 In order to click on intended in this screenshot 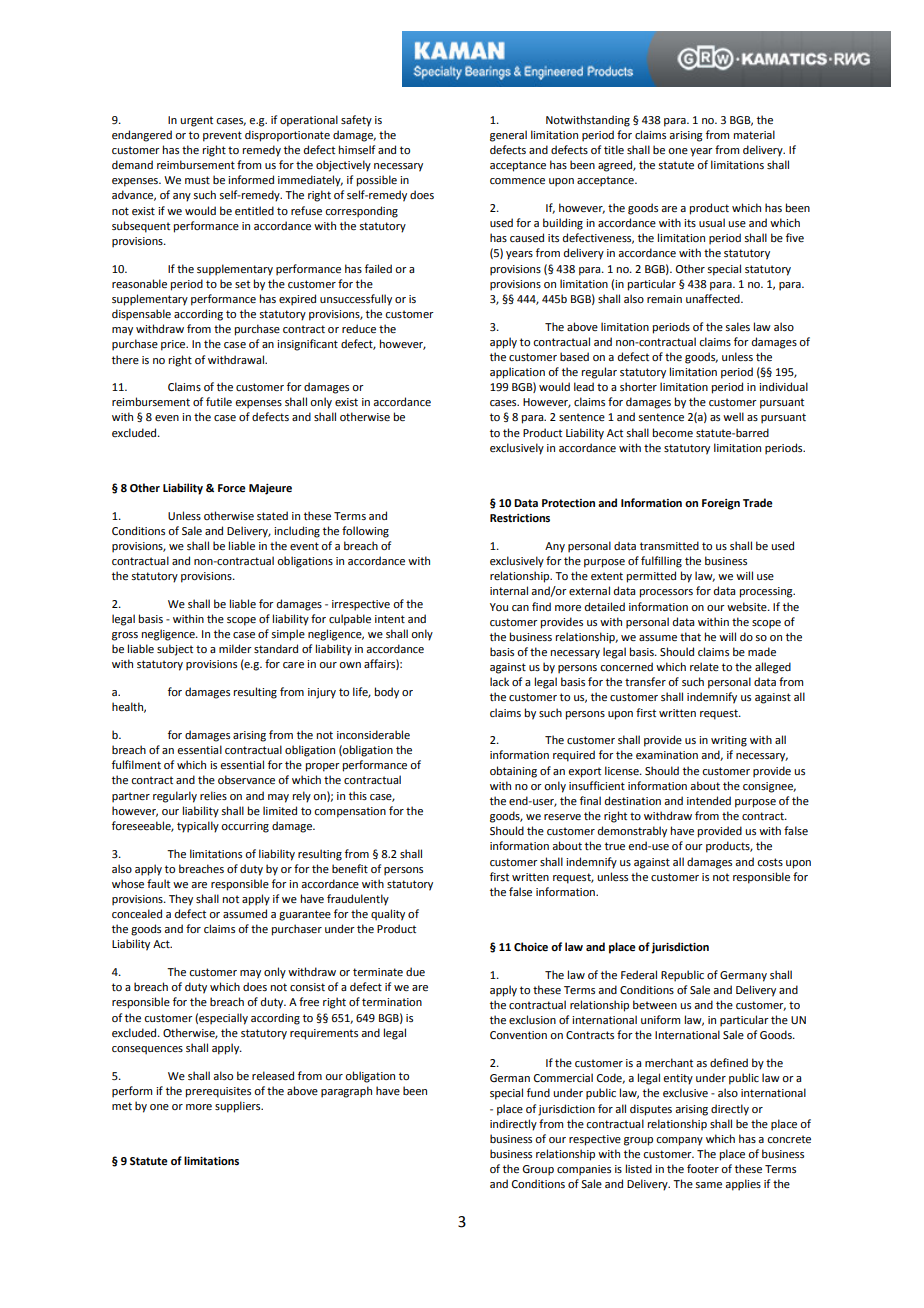, I will do `click(709, 800)`.
